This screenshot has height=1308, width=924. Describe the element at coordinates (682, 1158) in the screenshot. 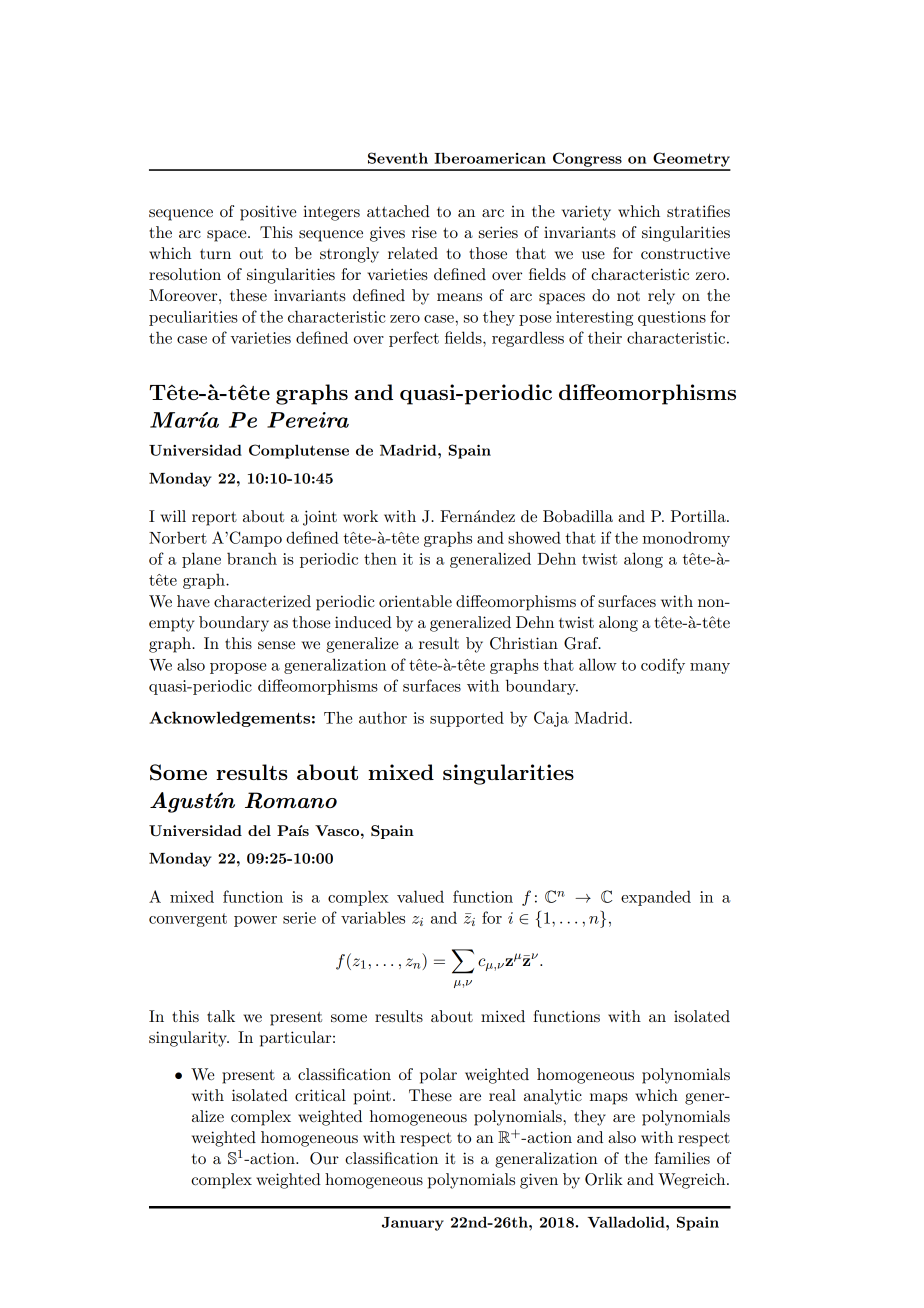

I see `families` at that location.
